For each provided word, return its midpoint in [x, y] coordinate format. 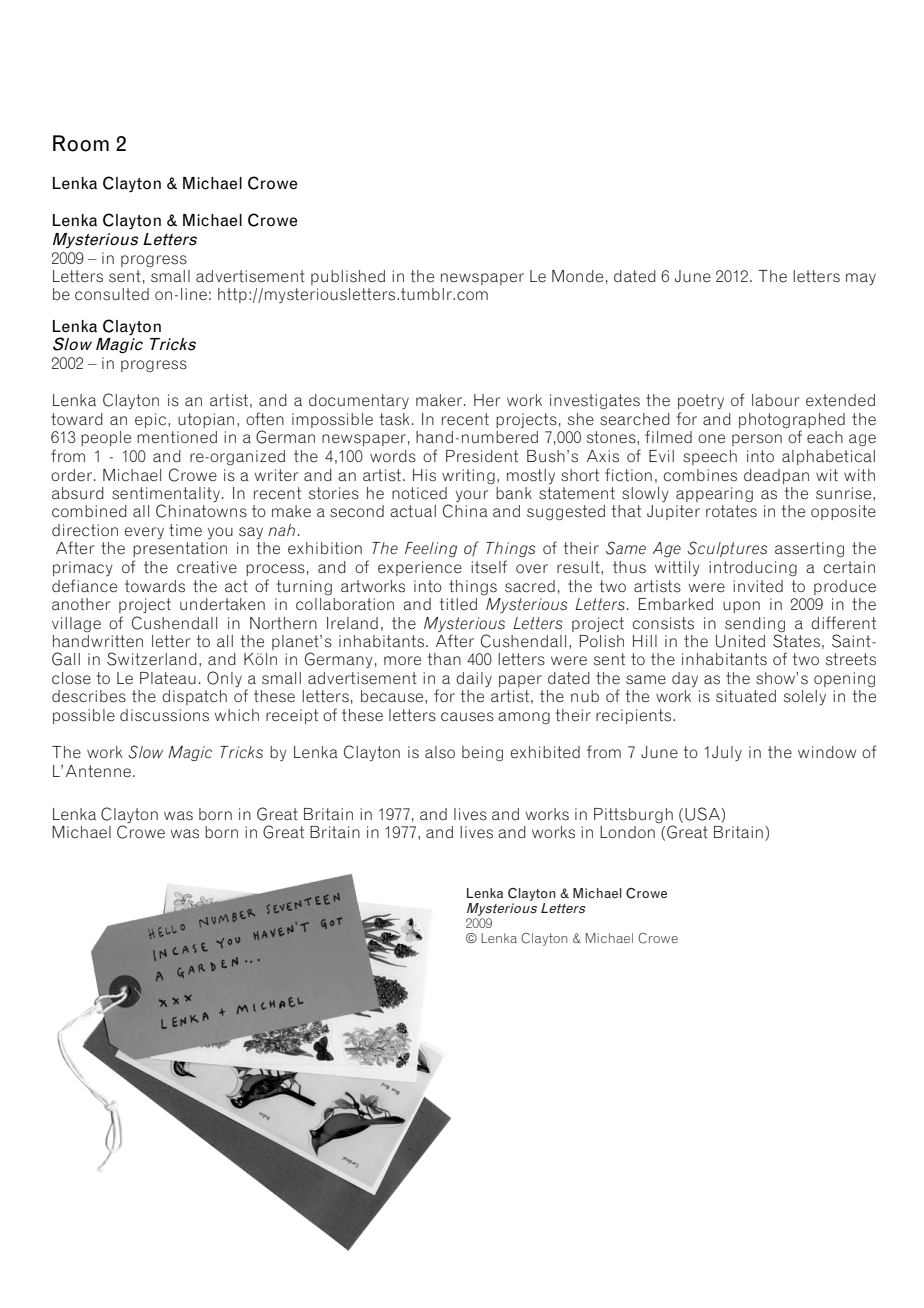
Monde [577, 276]
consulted [112, 294]
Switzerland [152, 659]
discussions [164, 715]
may [861, 279]
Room [81, 143]
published [348, 277]
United [740, 641]
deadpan [776, 476]
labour [775, 400]
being [482, 754]
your [472, 496]
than [444, 659]
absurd [78, 493]
